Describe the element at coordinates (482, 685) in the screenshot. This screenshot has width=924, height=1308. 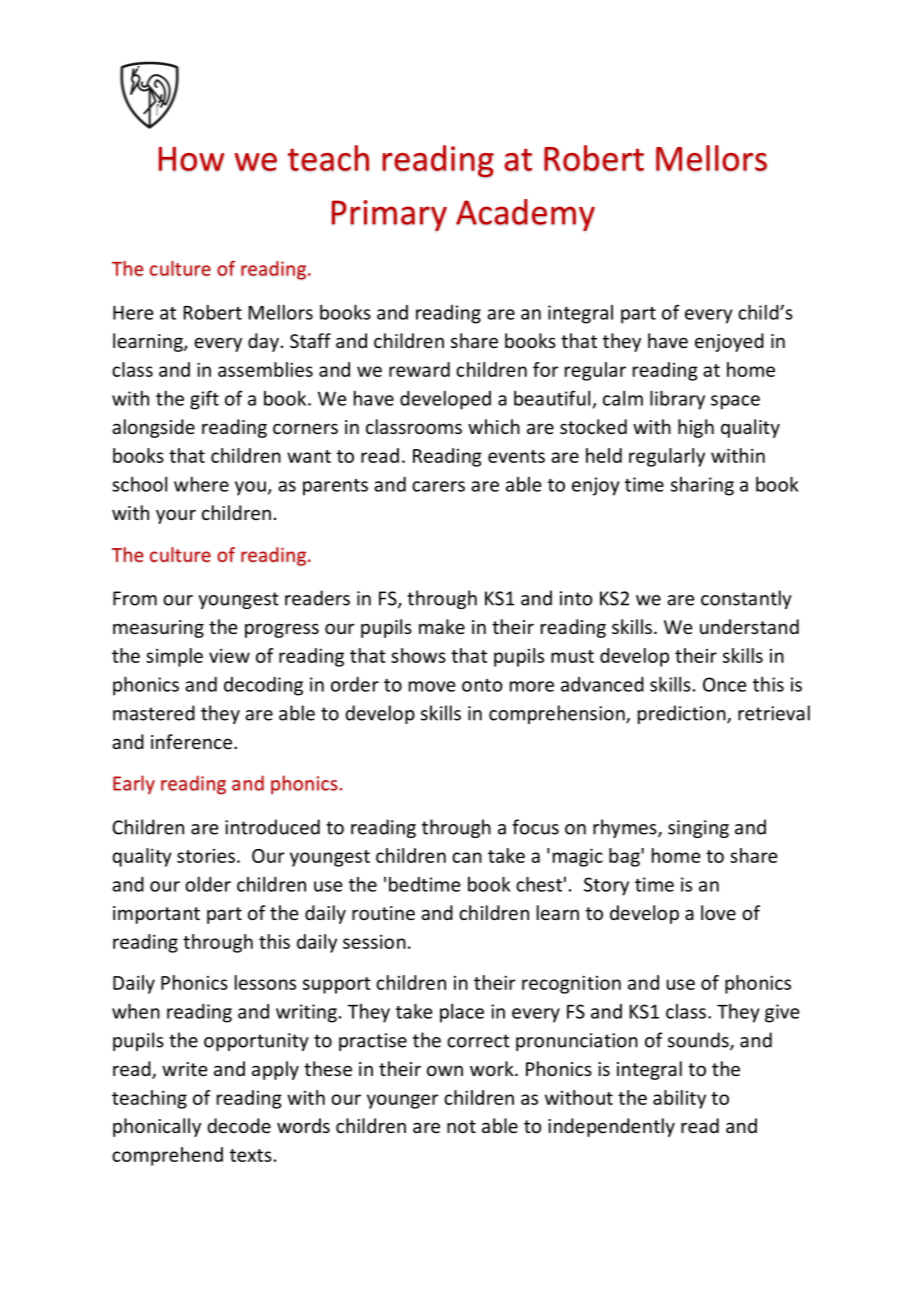
I see `onto` at that location.
